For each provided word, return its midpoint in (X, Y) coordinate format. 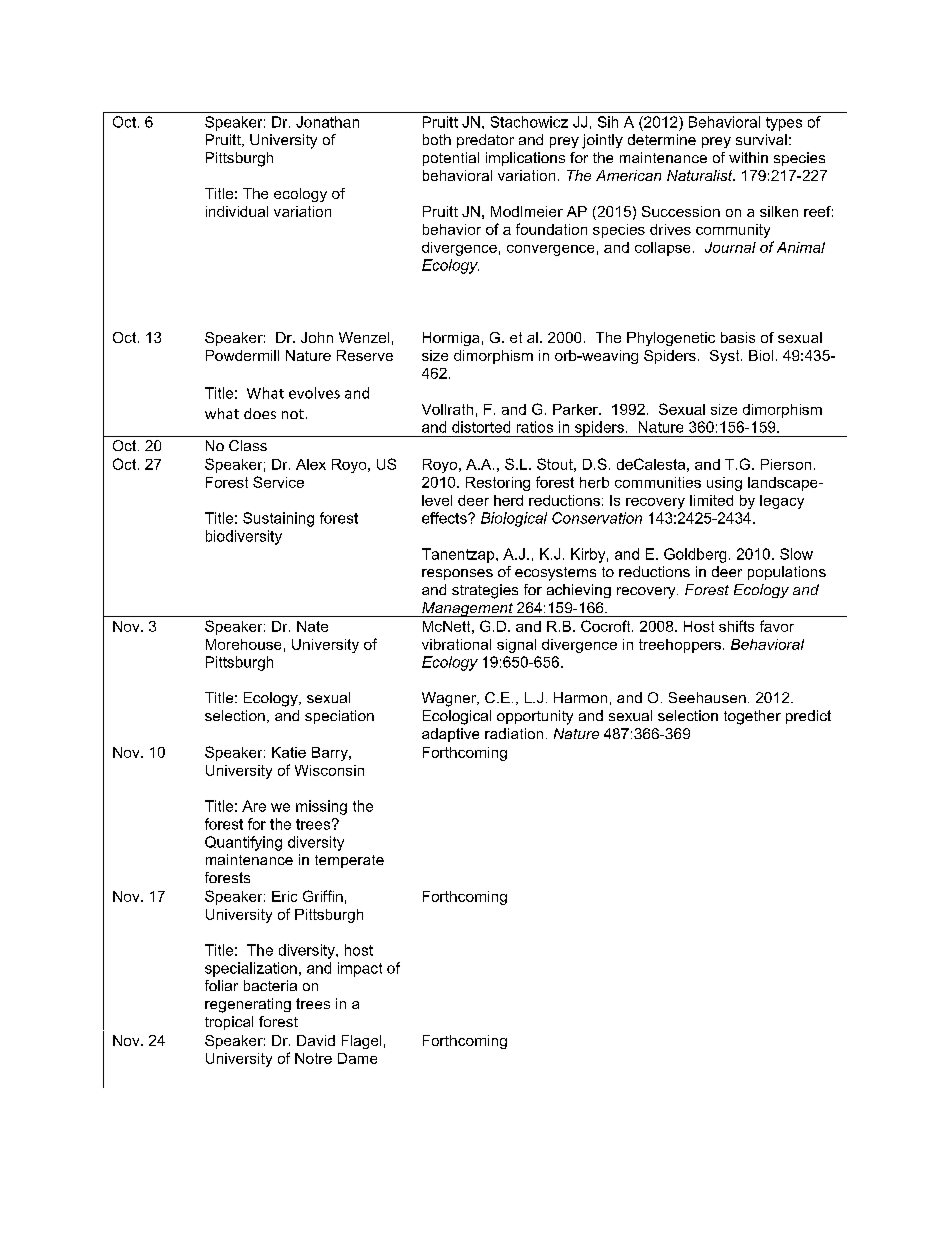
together (752, 717)
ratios (535, 427)
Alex (311, 464)
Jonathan (327, 122)
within (748, 157)
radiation (514, 733)
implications (525, 159)
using (724, 484)
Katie (289, 752)
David (316, 1040)
